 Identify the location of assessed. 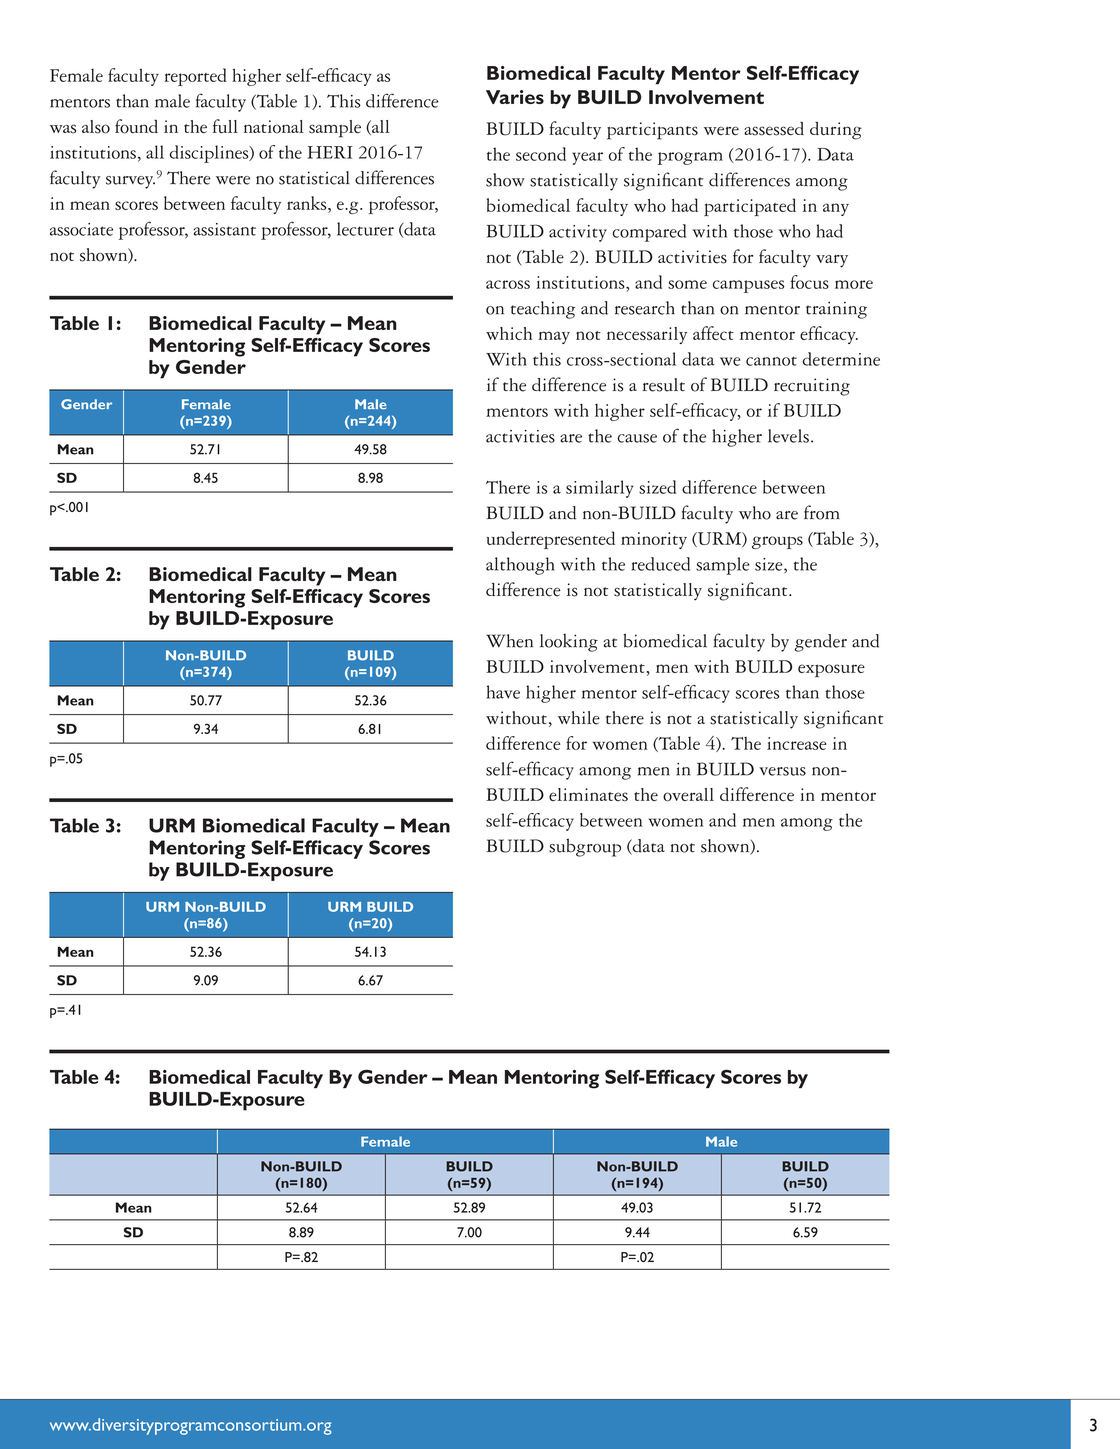
(774, 129).
